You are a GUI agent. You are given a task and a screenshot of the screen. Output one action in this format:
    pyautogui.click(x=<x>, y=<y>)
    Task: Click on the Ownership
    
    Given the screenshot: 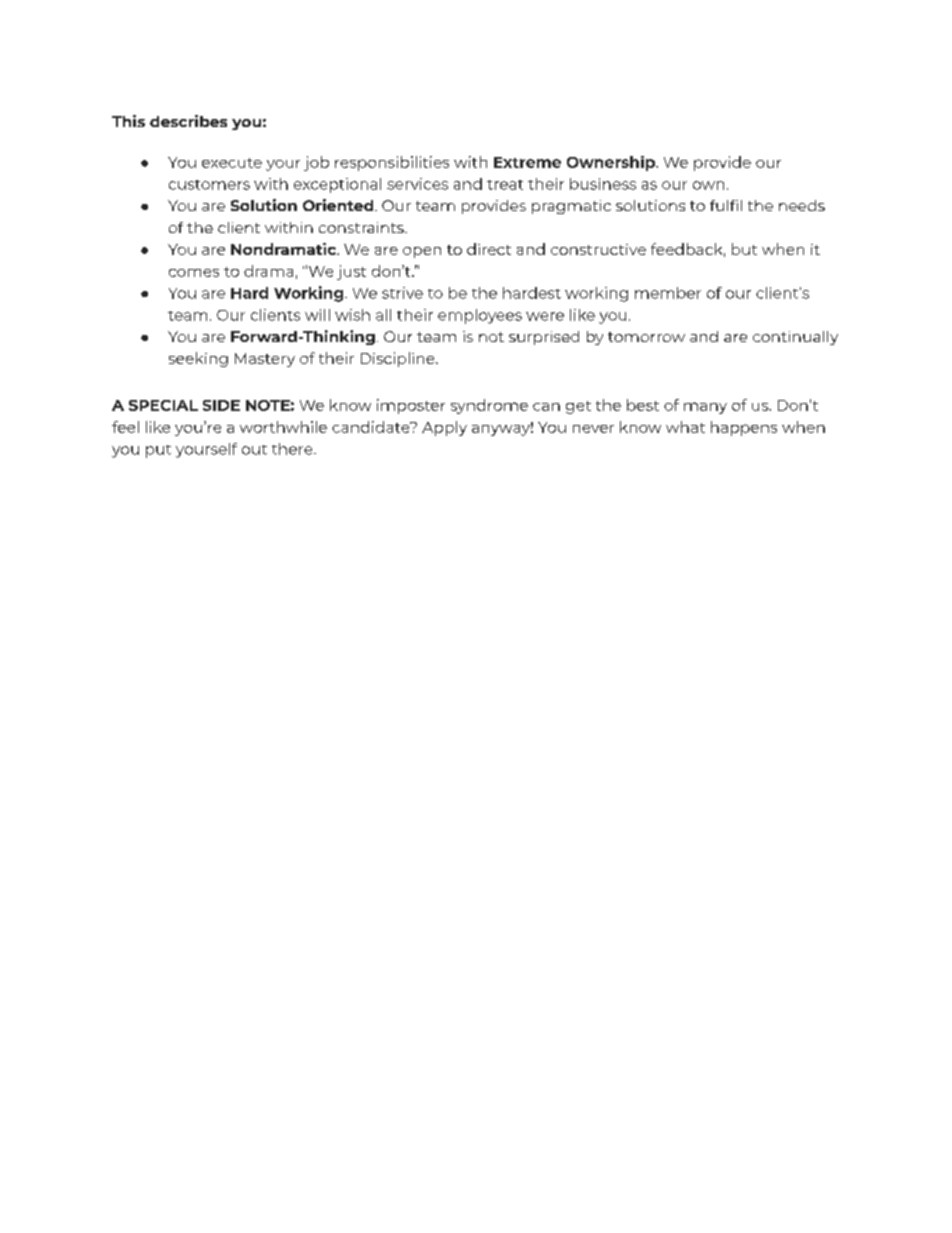 What is the action you would take?
    pyautogui.click(x=612, y=163)
